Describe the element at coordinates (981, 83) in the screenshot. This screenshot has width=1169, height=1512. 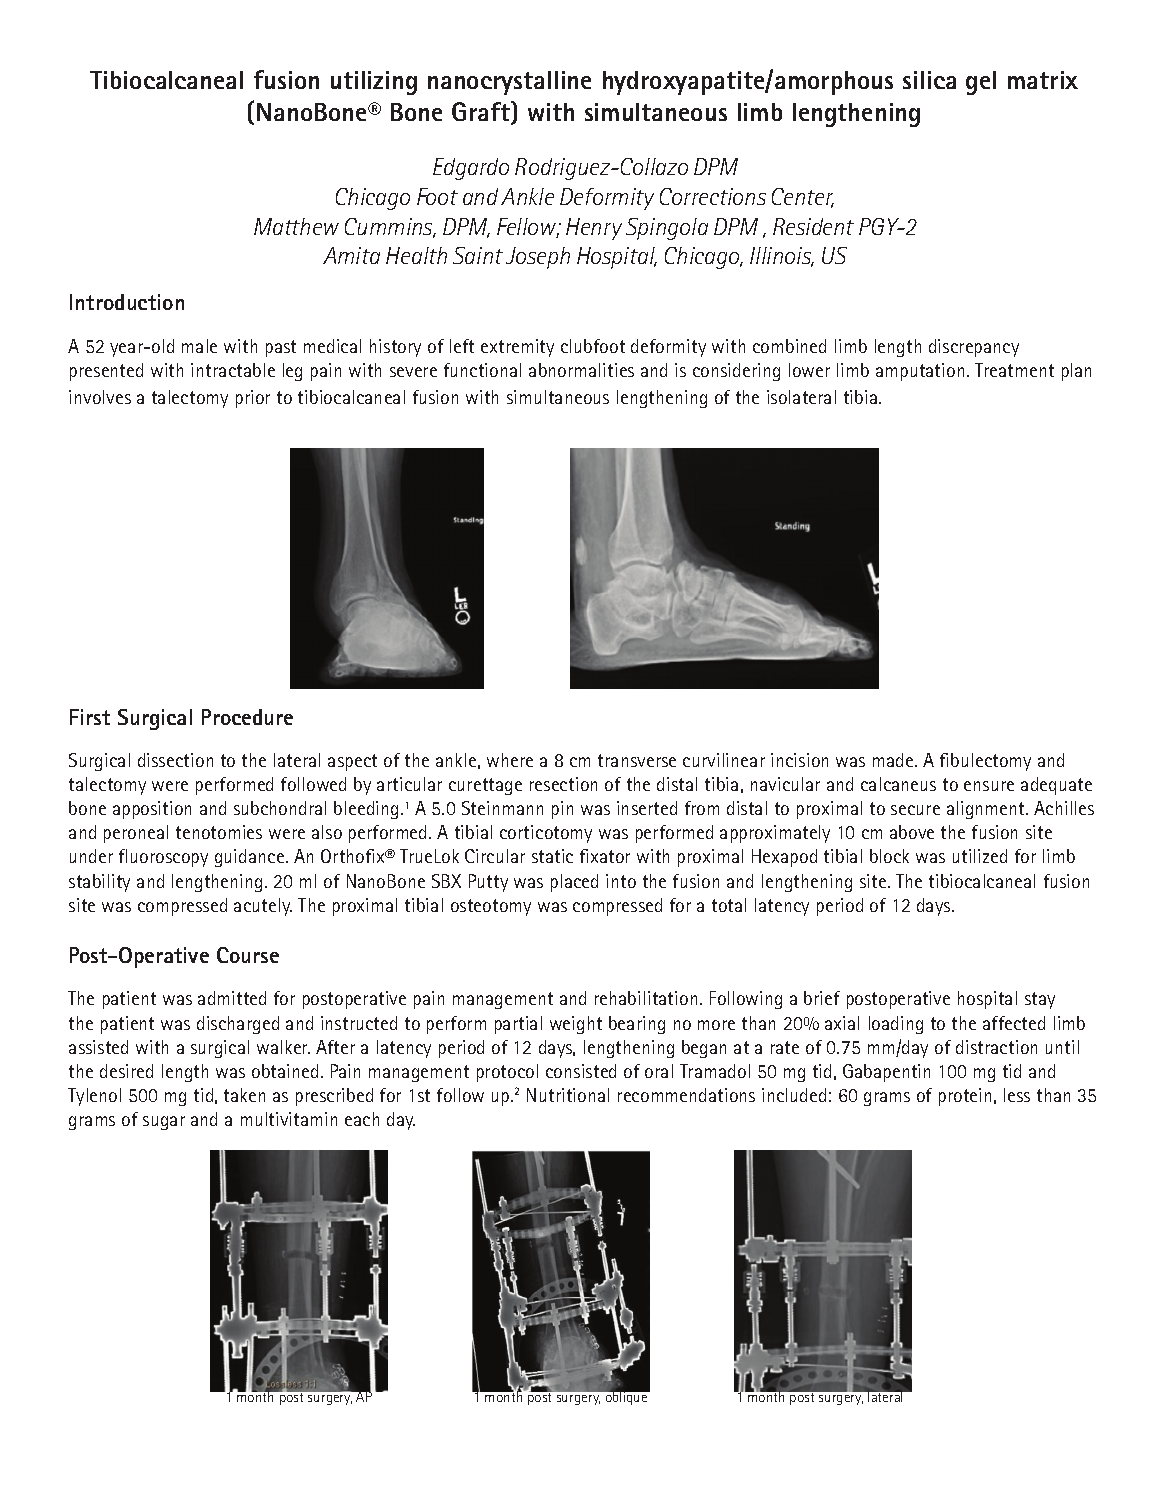
I see `gel` at that location.
